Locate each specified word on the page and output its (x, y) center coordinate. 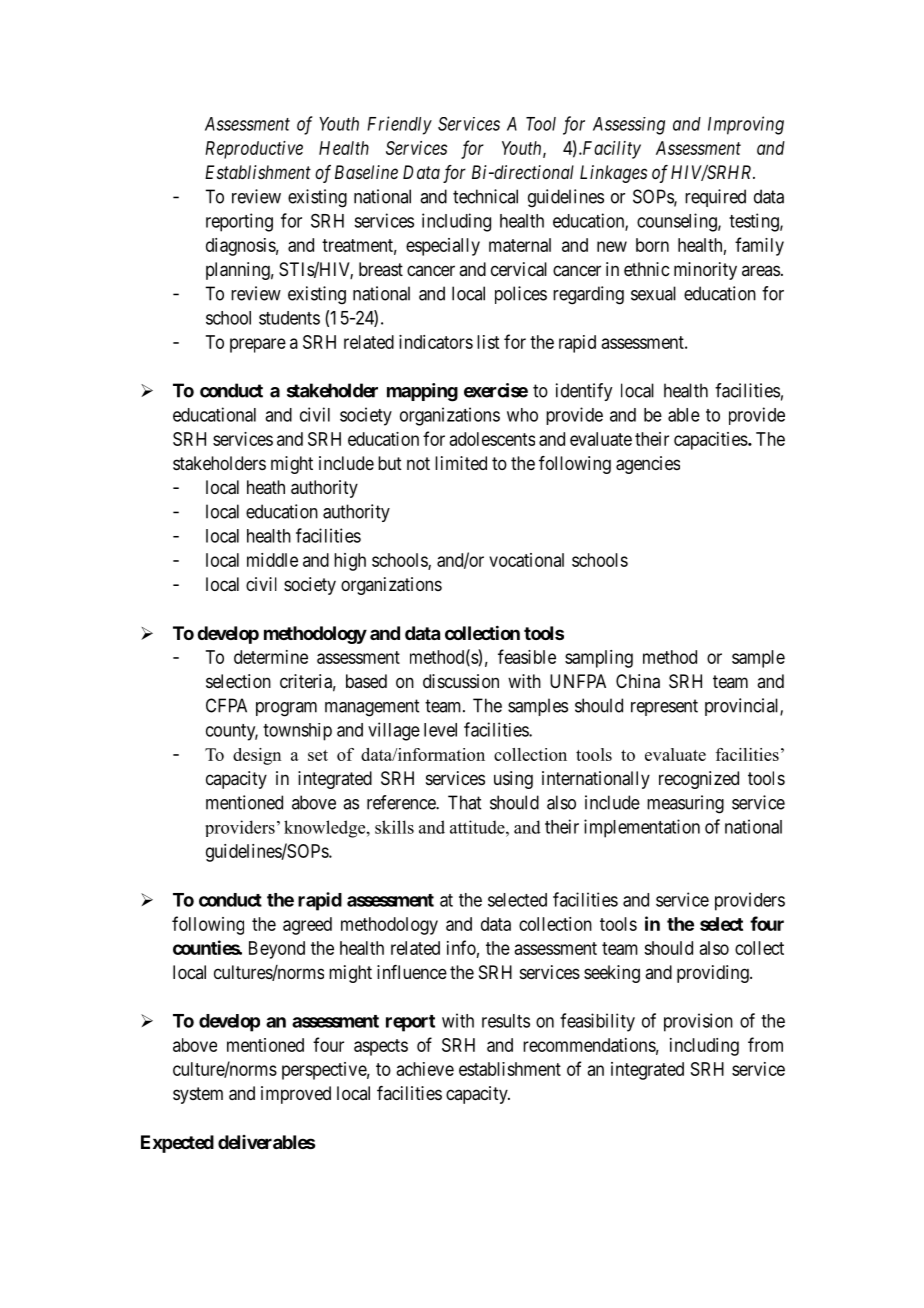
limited (461, 463)
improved (296, 1095)
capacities (711, 441)
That (464, 802)
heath (266, 487)
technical (485, 196)
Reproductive (254, 150)
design (257, 756)
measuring (685, 804)
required (715, 198)
